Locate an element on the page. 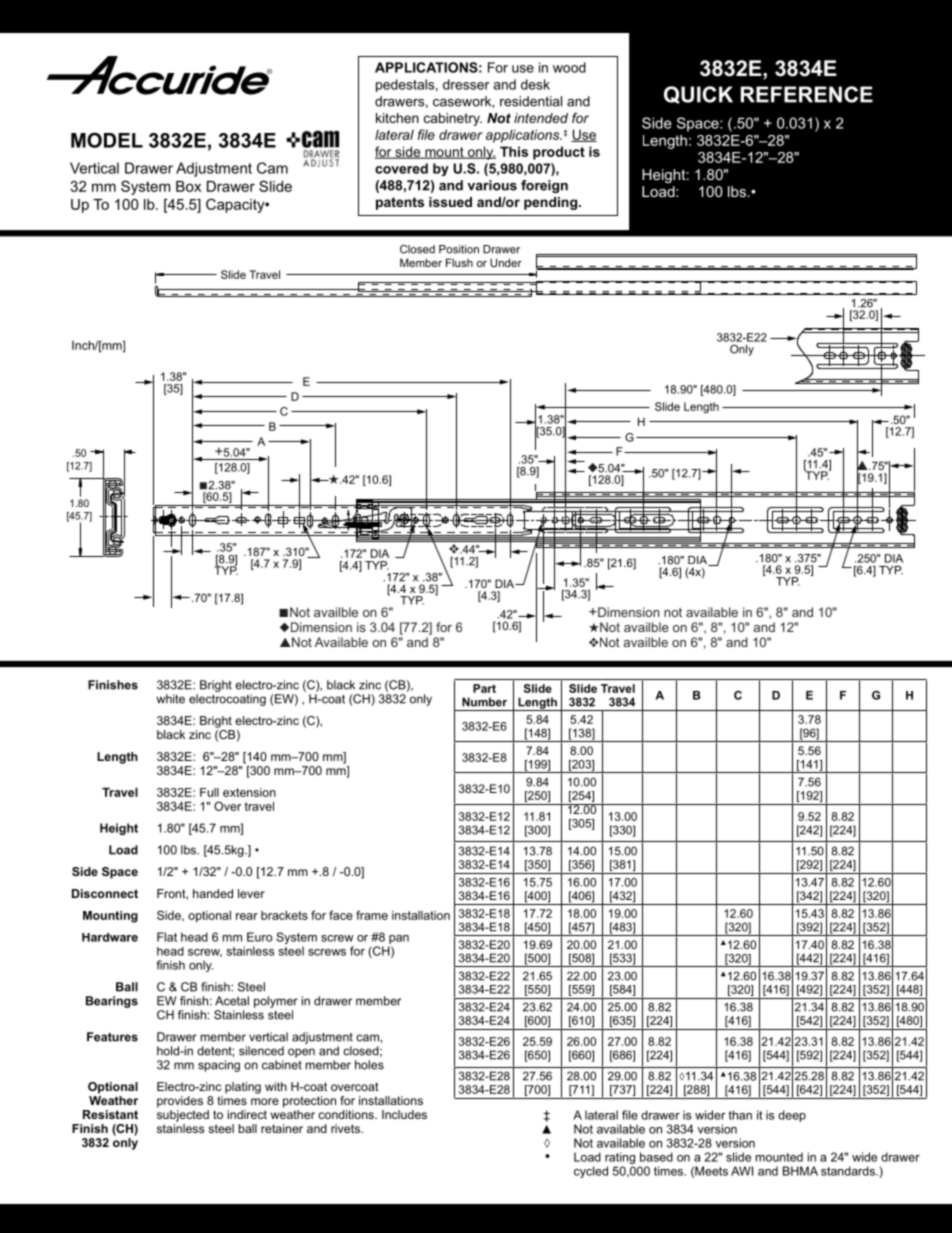  MODEL is located at coordinates (107, 140).
